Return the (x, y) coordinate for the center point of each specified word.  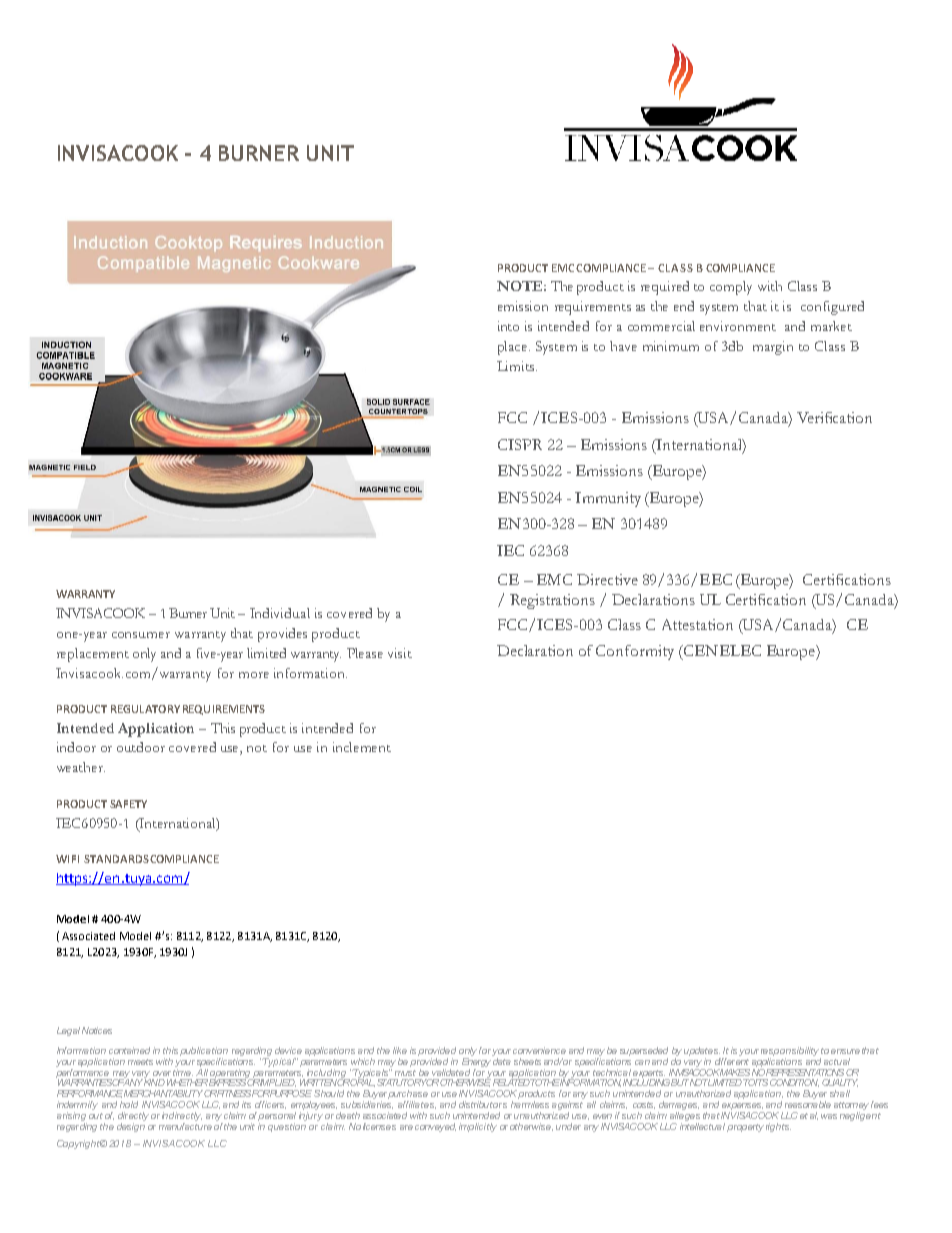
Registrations (552, 601)
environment (738, 326)
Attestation (697, 624)
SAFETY (128, 804)
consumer (141, 635)
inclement (362, 747)
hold (129, 1104)
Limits (517, 366)
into (508, 326)
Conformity (635, 652)
